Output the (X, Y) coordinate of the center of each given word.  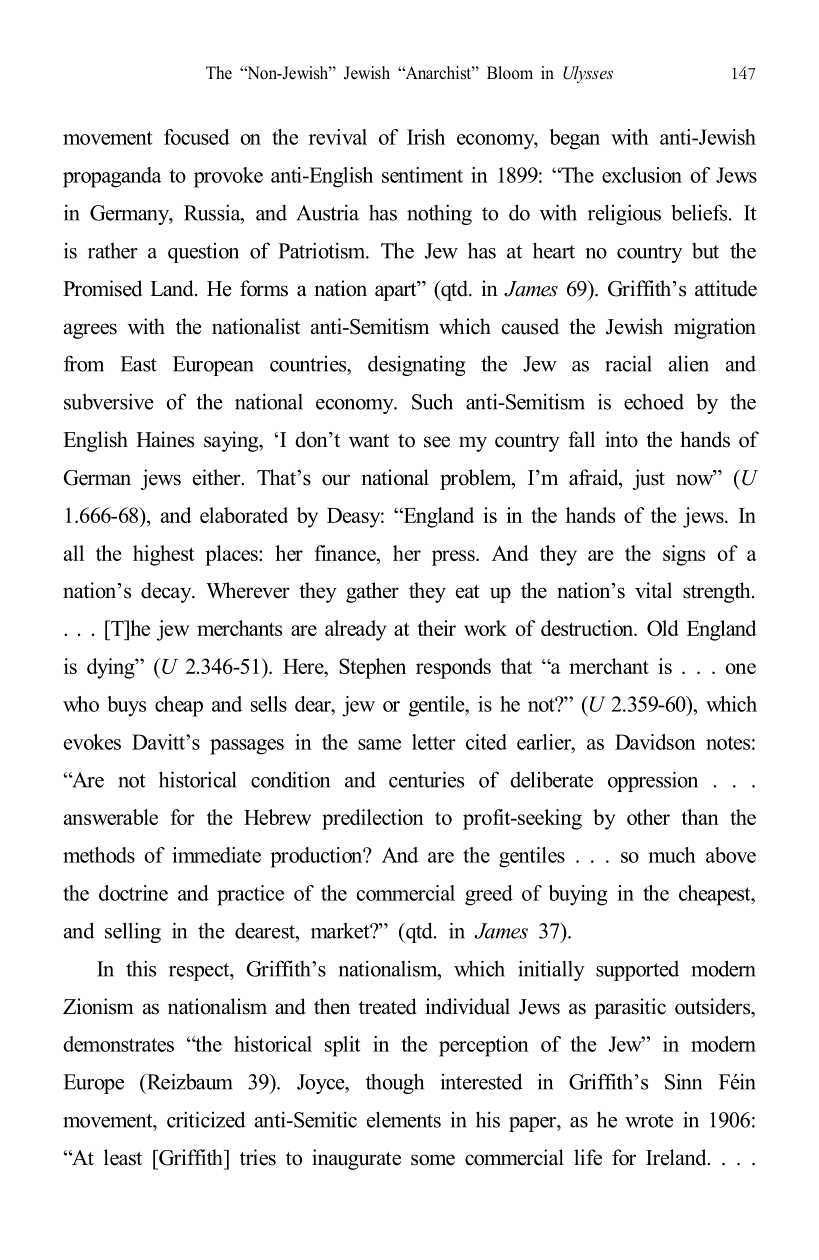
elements (404, 1119)
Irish (426, 137)
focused (197, 137)
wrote (649, 1121)
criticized (206, 1119)
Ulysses (588, 74)
